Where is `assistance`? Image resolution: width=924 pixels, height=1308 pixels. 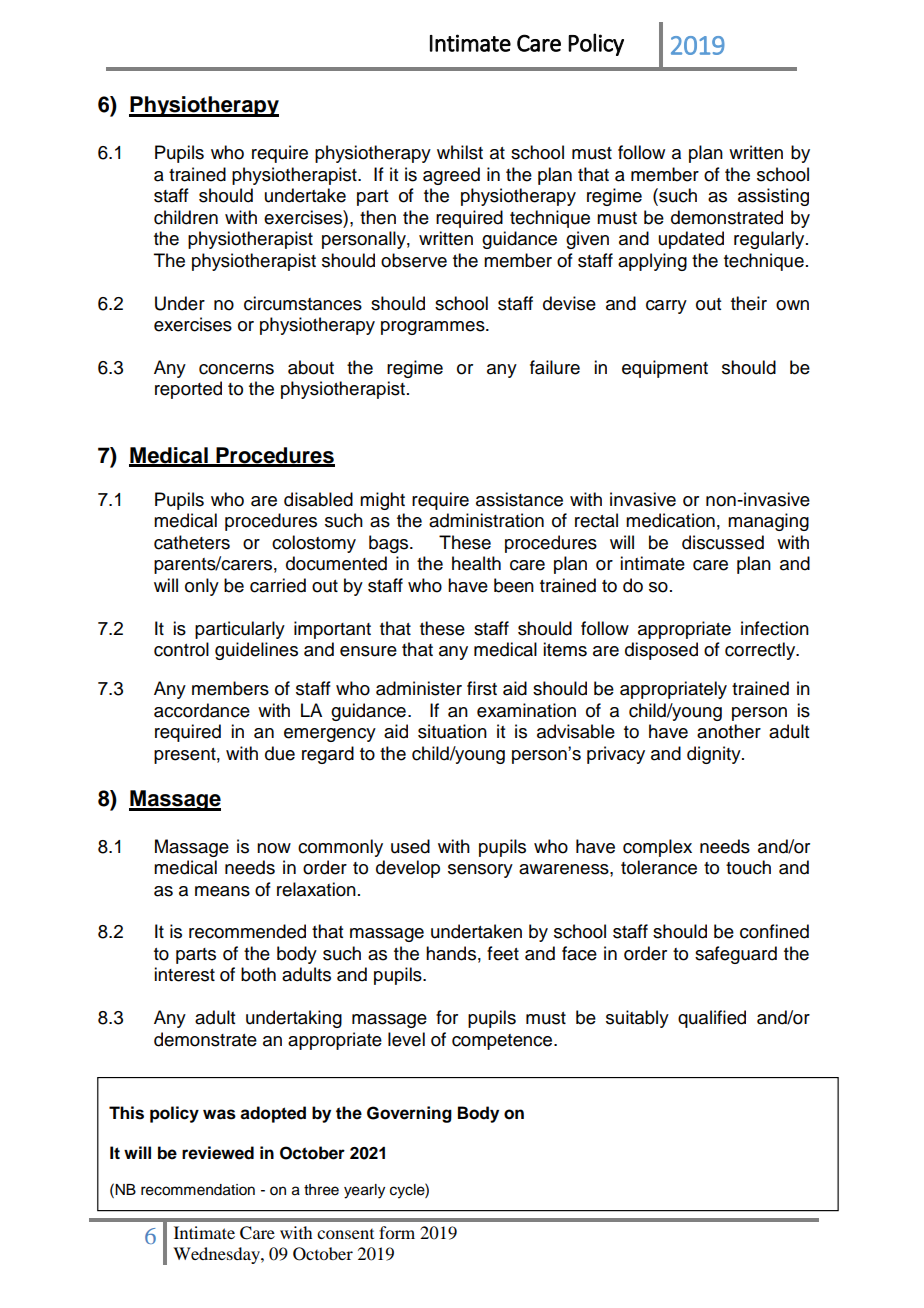
assistance is located at coordinates (519, 499).
